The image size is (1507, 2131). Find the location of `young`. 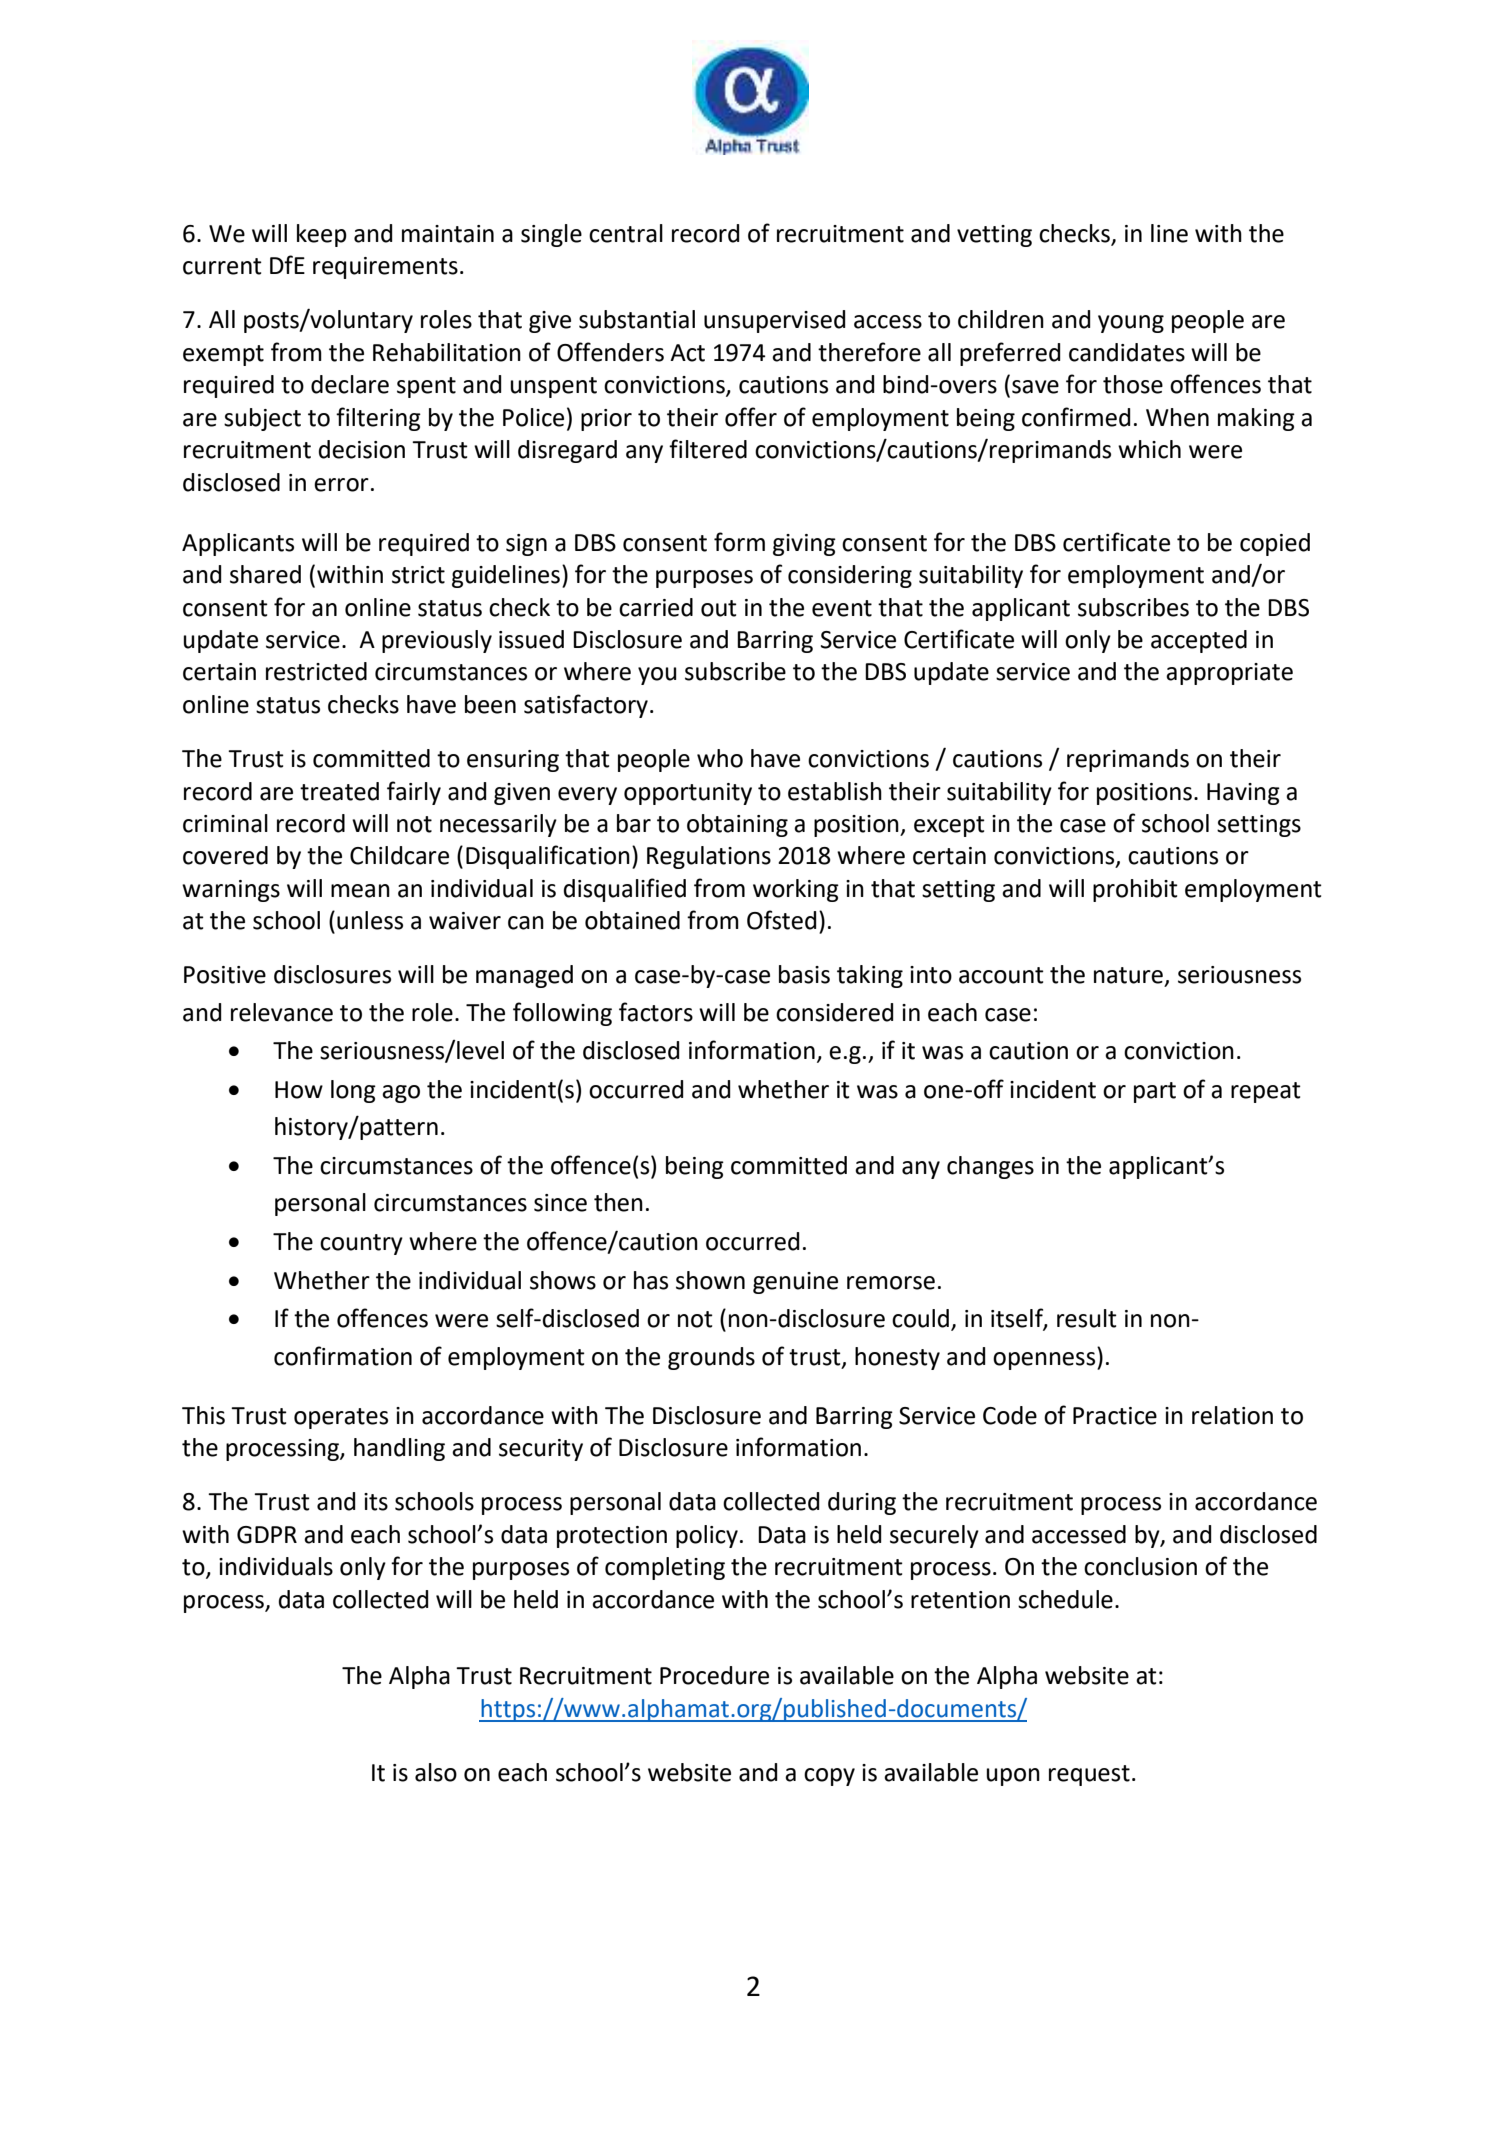

young is located at coordinates (1131, 324).
